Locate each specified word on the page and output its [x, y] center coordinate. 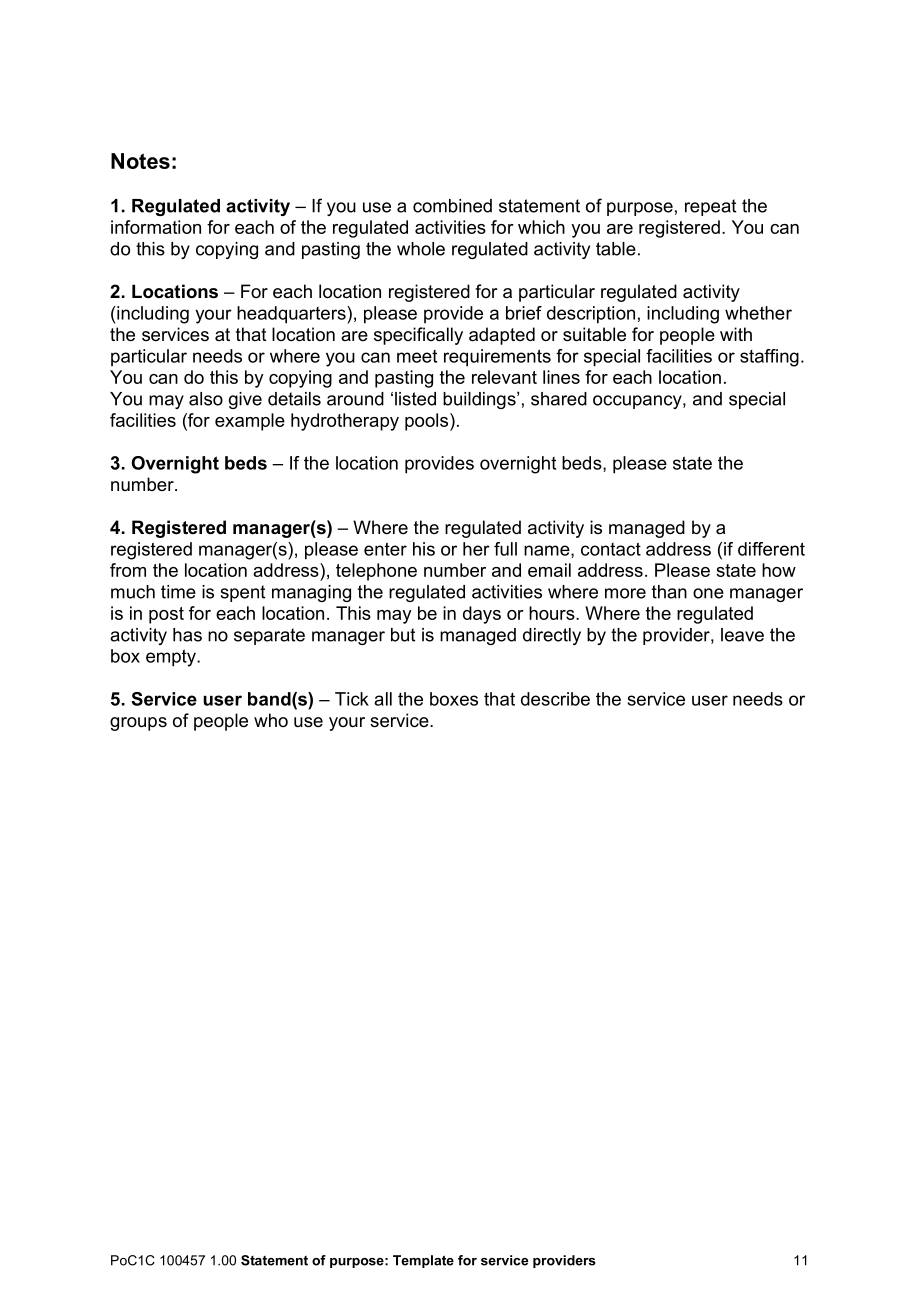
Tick [352, 699]
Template [423, 1261]
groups [138, 724]
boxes [454, 699]
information [156, 227]
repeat [710, 207]
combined [452, 206]
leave [742, 635]
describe [555, 699]
